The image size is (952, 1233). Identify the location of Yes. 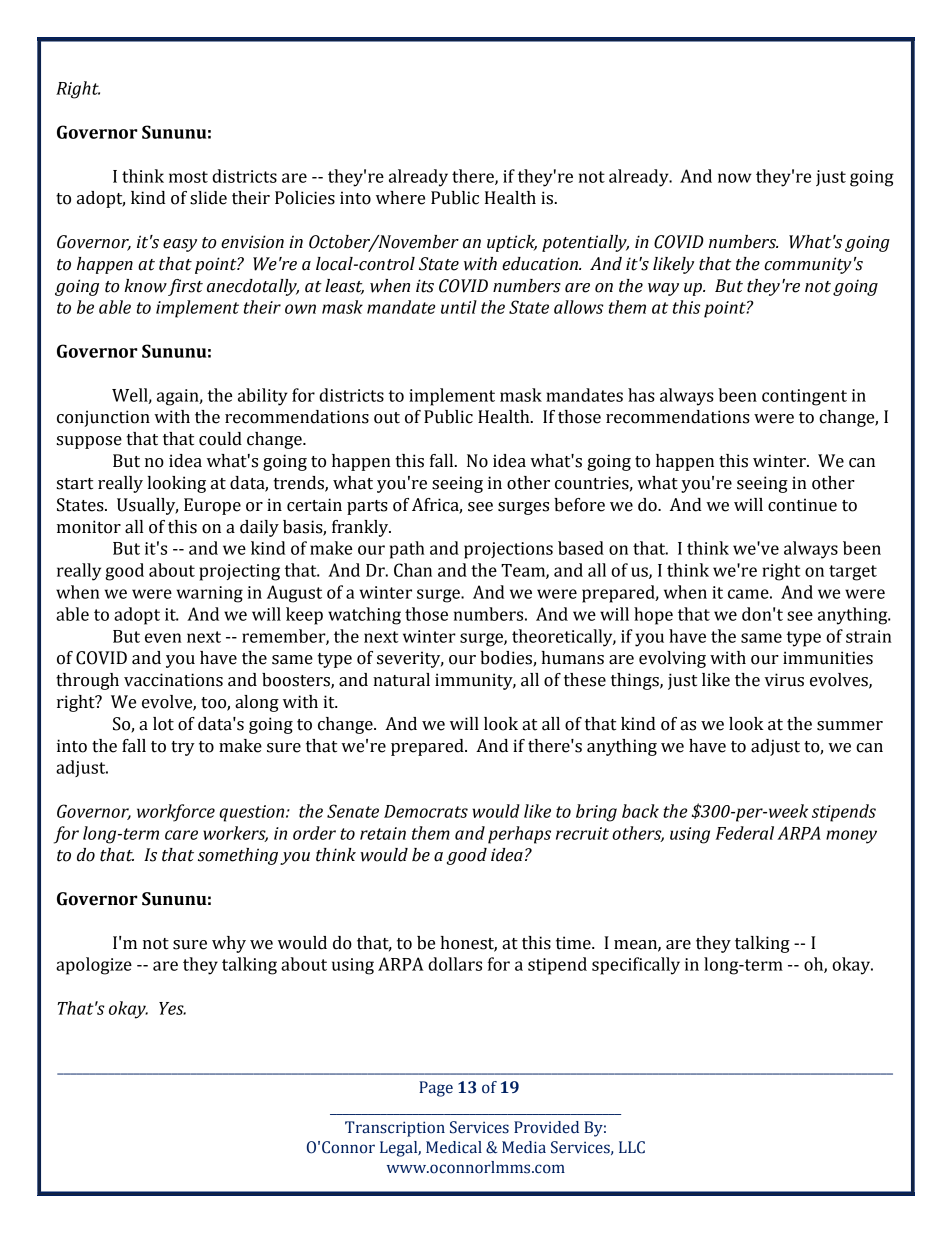
(172, 1008).
